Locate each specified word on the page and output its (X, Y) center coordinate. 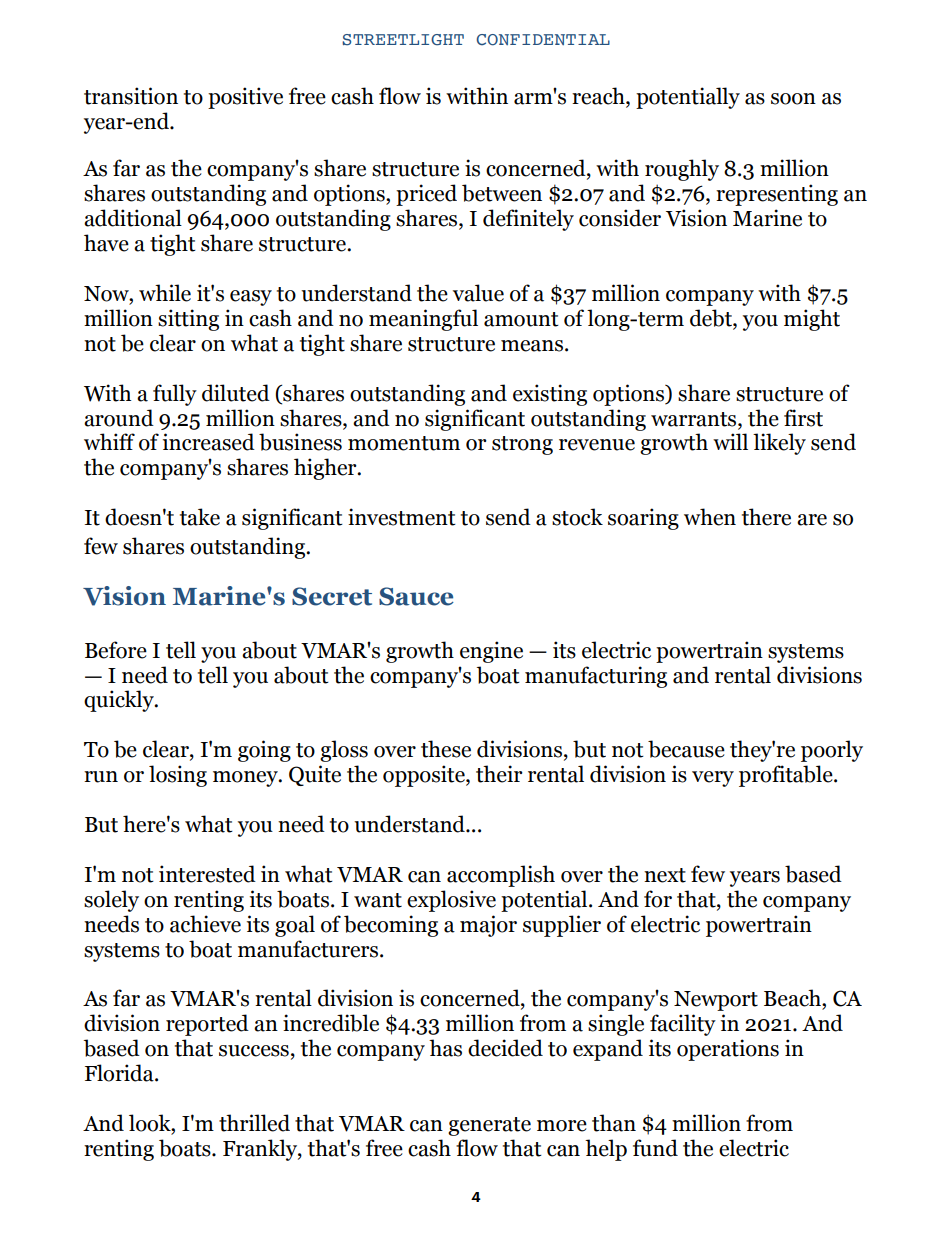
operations (728, 1050)
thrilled (254, 1123)
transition (131, 96)
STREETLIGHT (403, 40)
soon (793, 99)
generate (489, 1126)
